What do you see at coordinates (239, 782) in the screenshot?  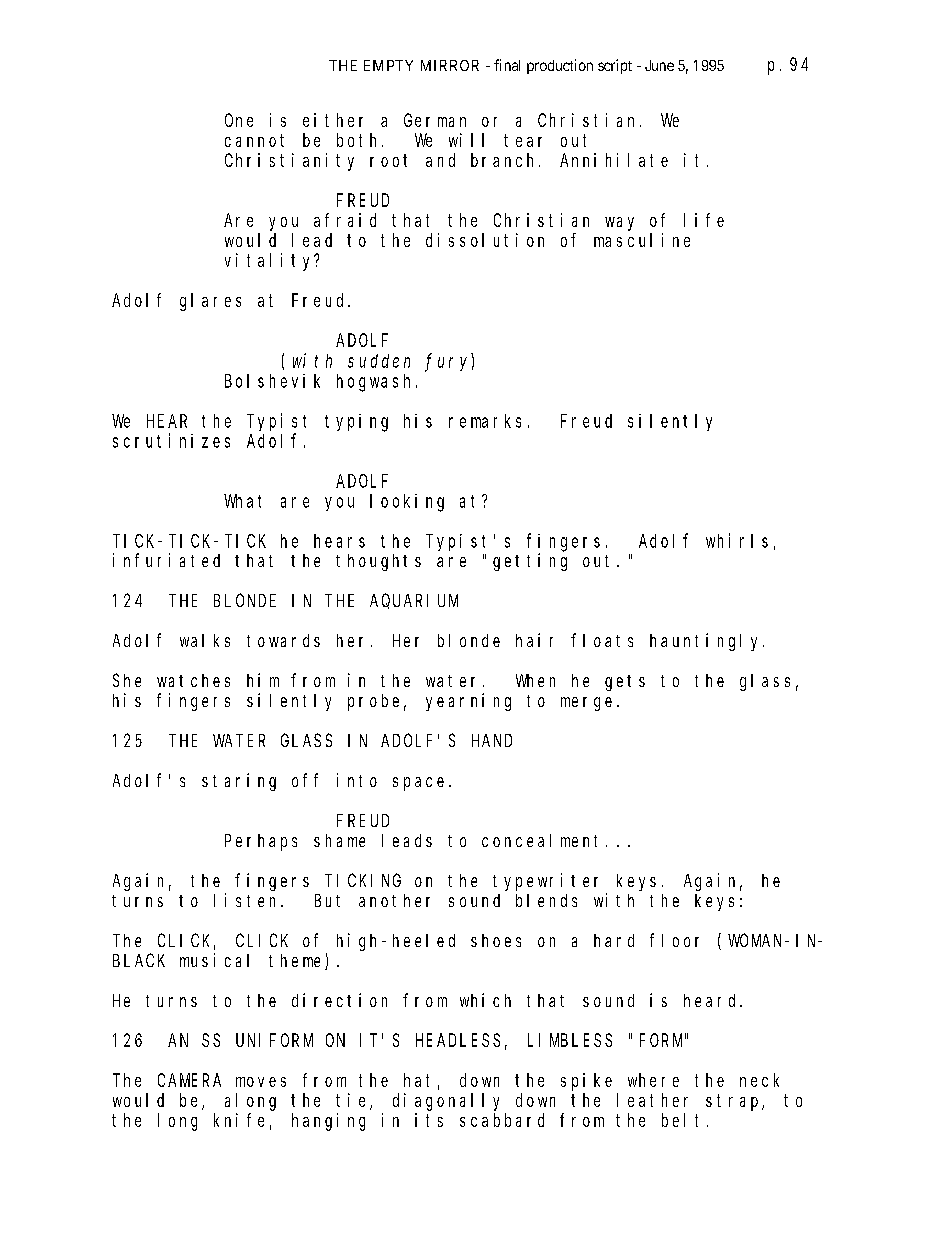 I see `staring` at bounding box center [239, 782].
